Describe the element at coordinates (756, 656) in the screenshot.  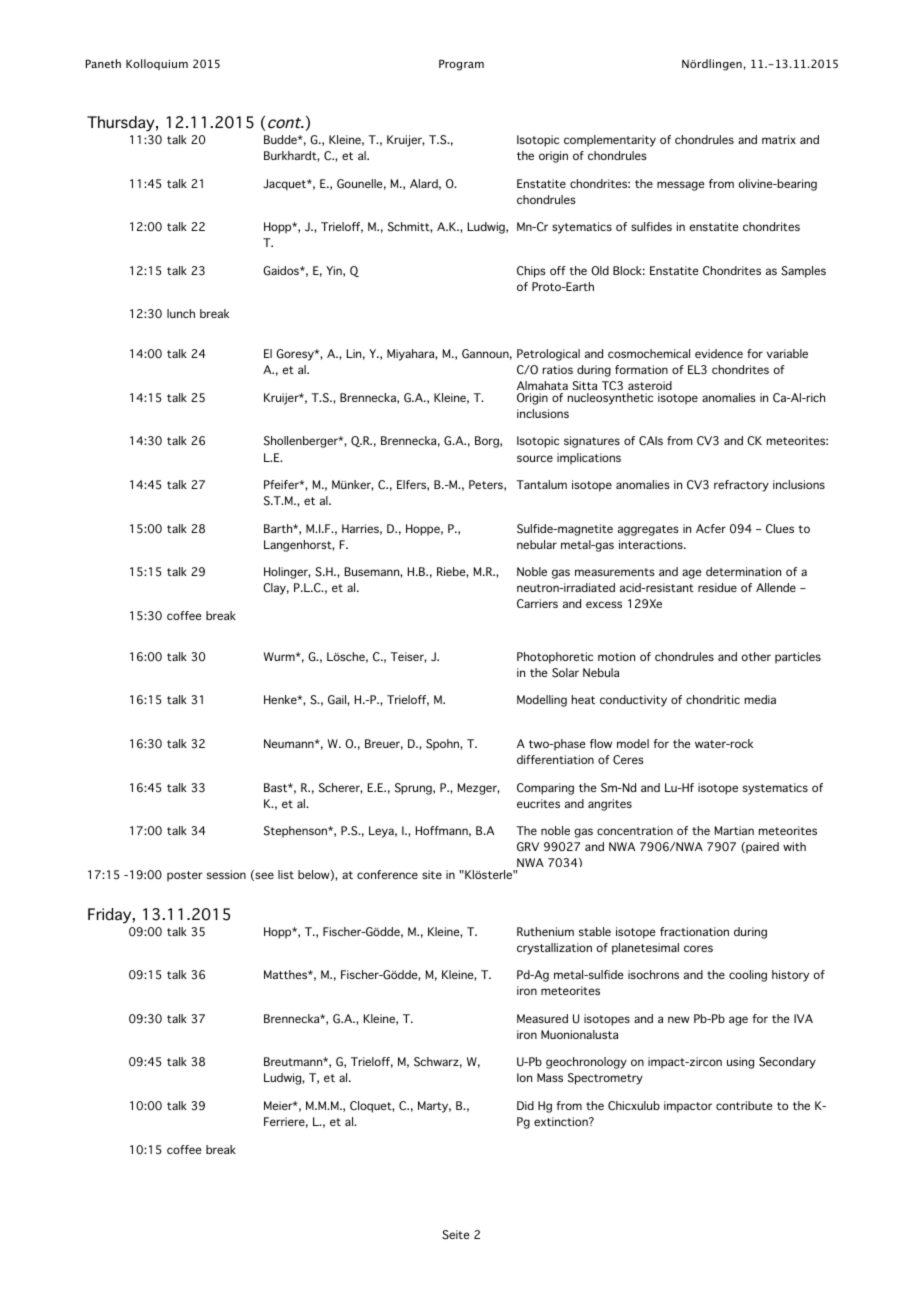
I see `other` at that location.
